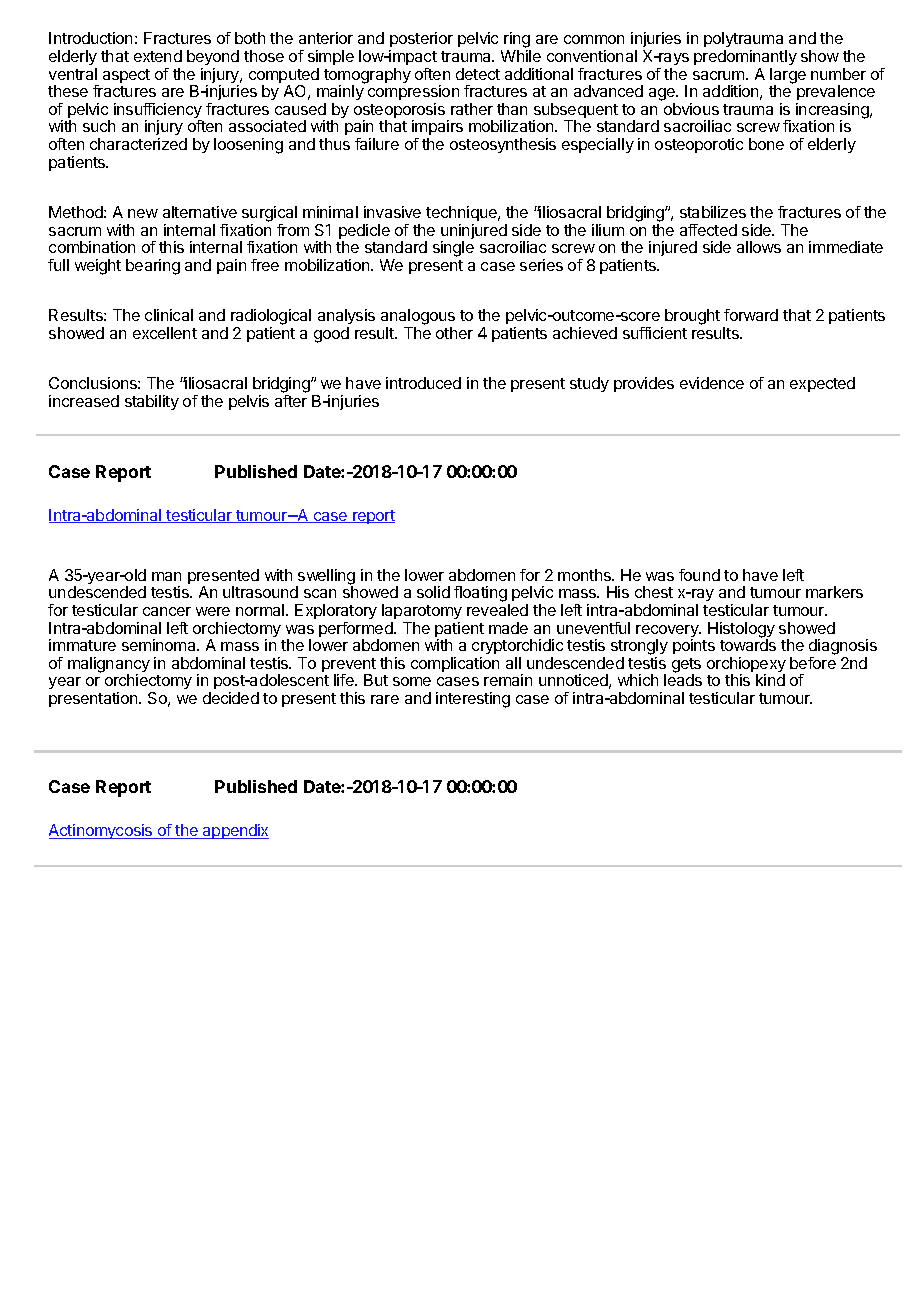  Describe the element at coordinates (473, 700) in the image. I see `interesting` at that location.
